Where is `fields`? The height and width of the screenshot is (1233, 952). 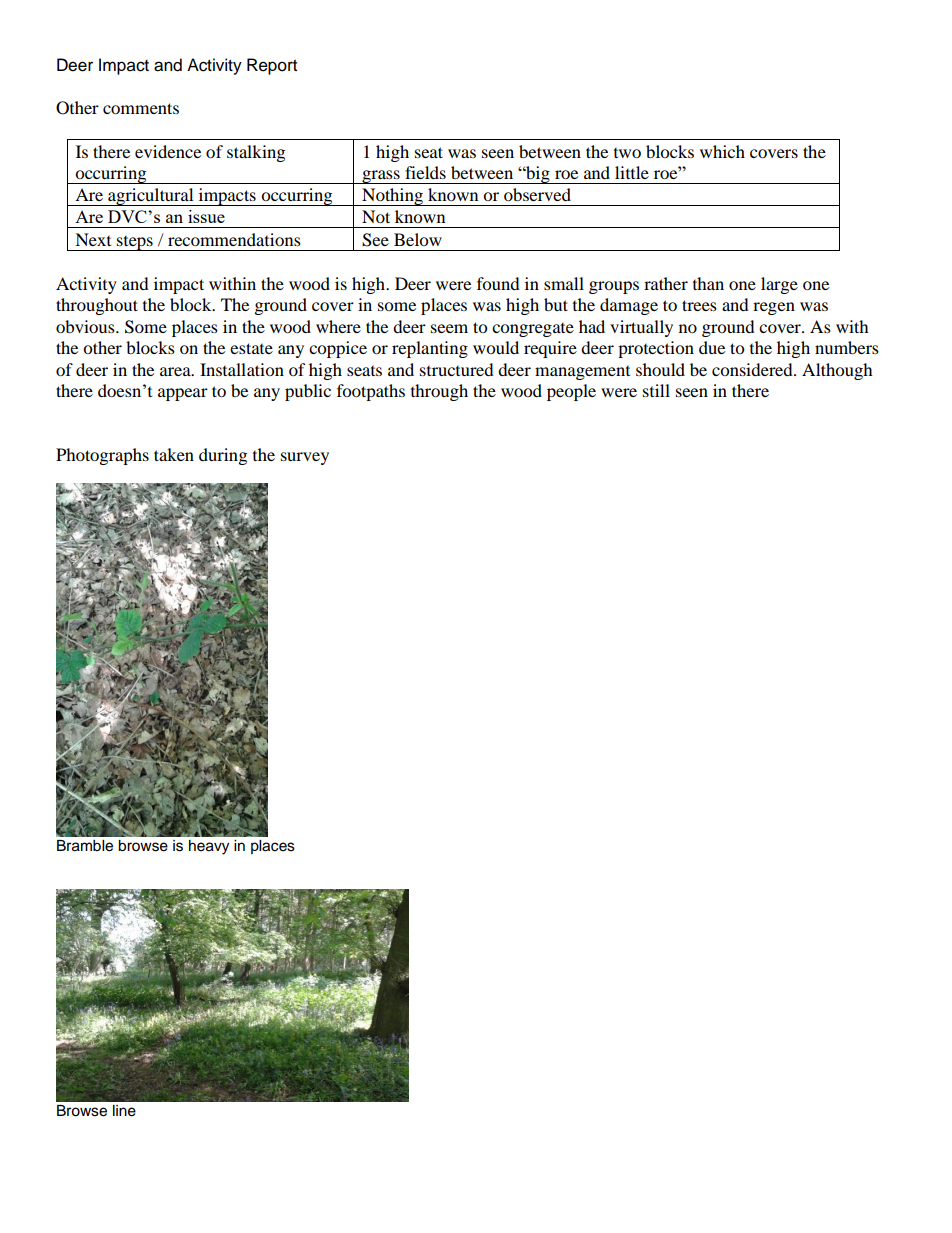 fields is located at coordinates (425, 172).
